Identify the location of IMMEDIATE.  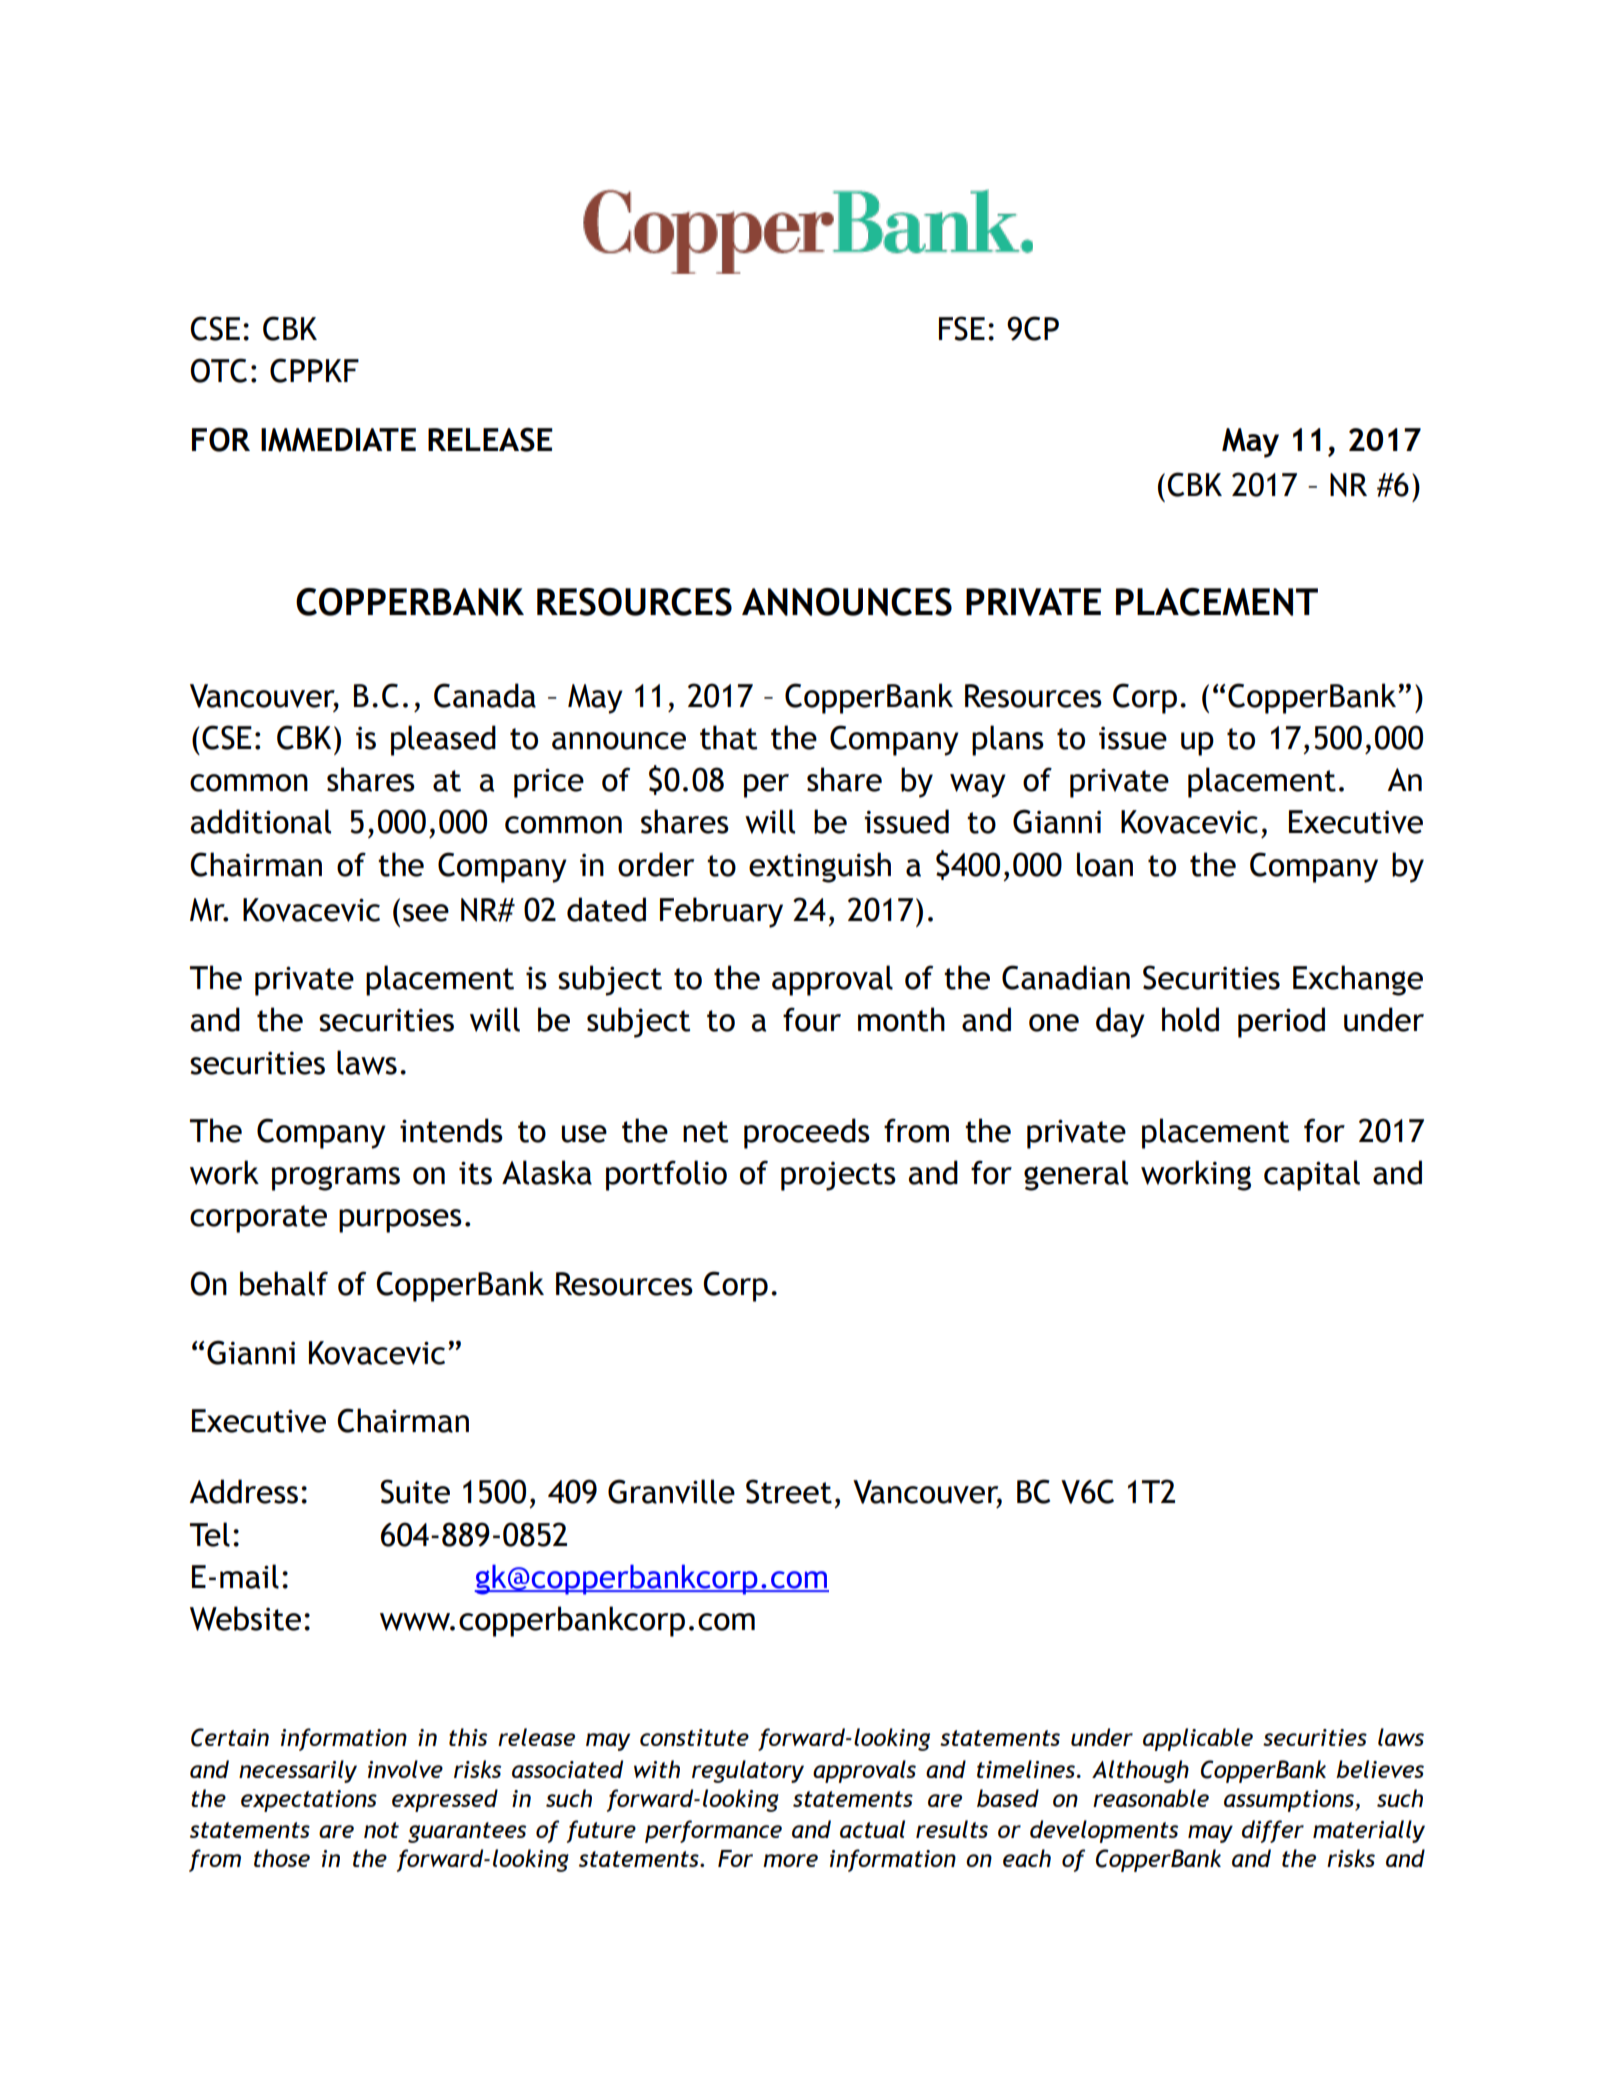
(338, 440).
